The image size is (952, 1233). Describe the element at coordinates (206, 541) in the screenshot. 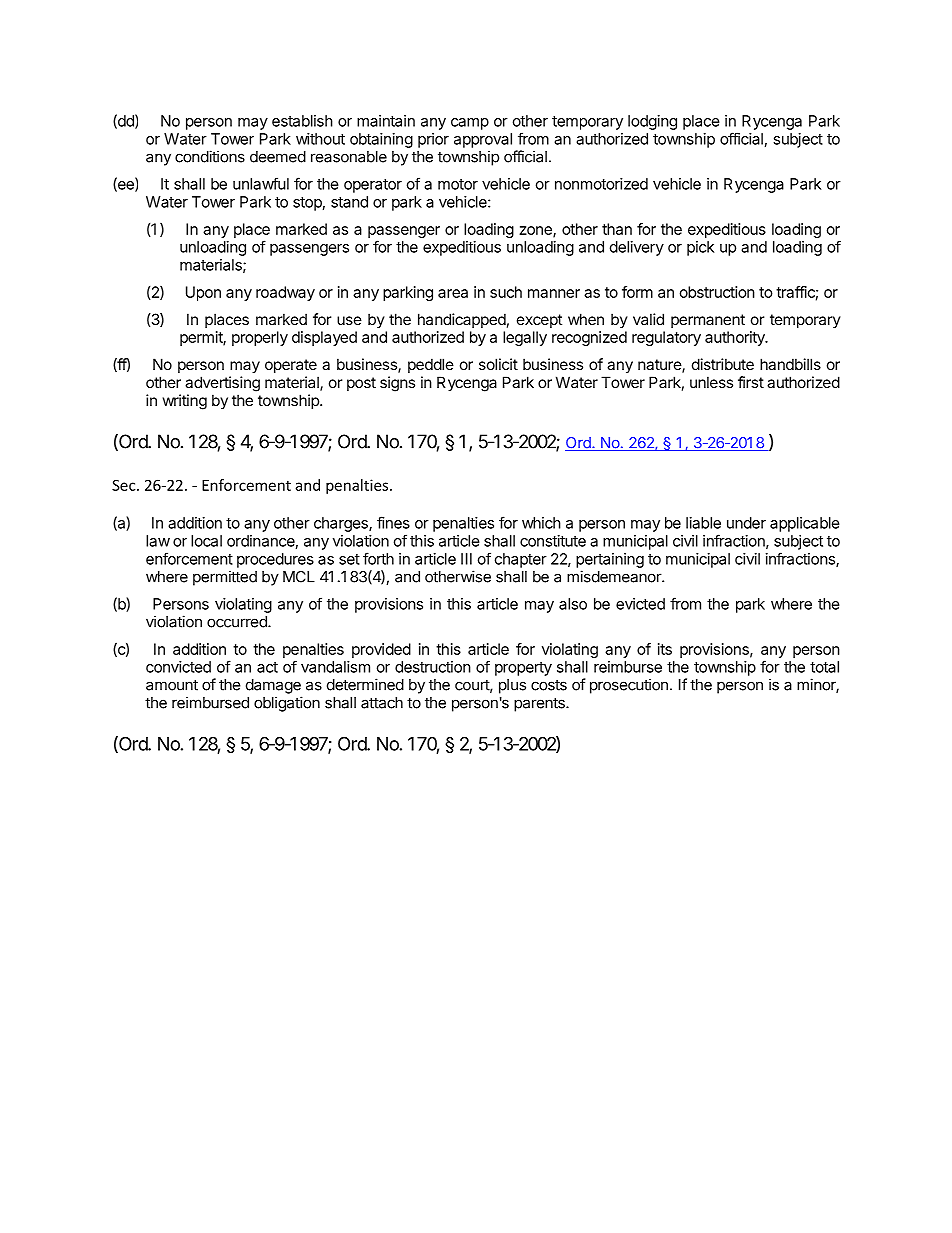

I see `local` at that location.
